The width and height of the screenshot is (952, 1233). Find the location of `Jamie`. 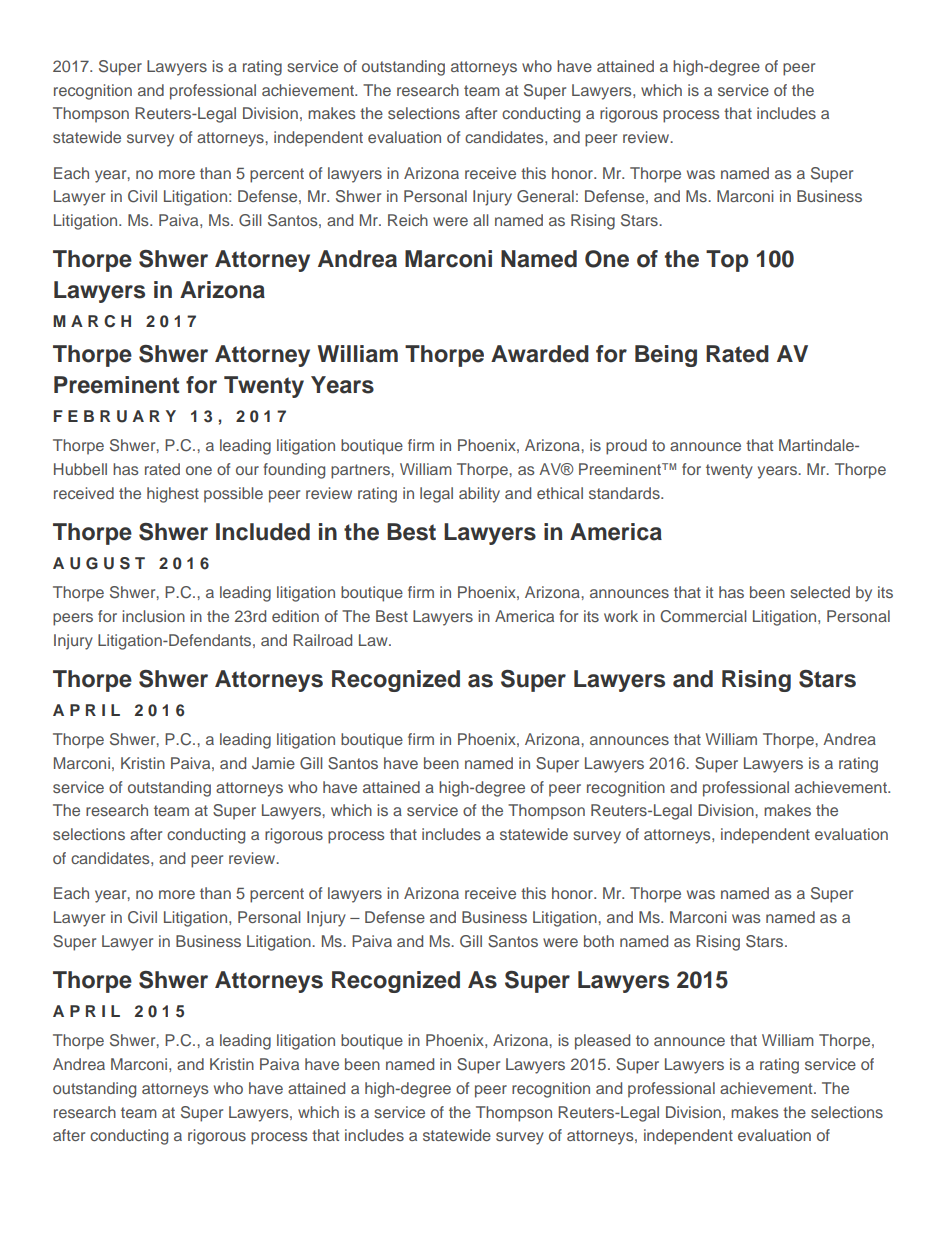

Jamie is located at coordinates (273, 763).
